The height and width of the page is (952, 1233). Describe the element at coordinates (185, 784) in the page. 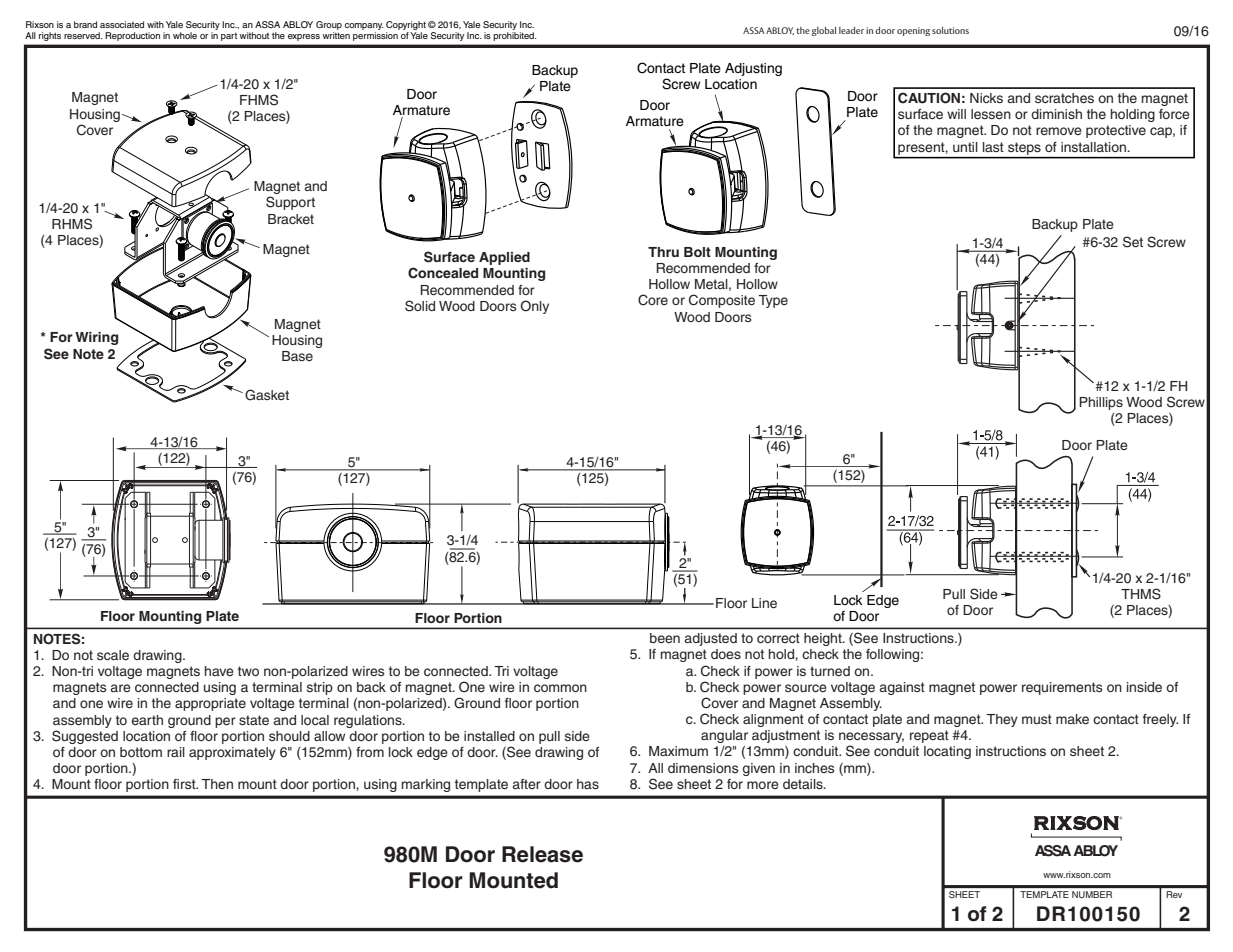

I see `first` at that location.
